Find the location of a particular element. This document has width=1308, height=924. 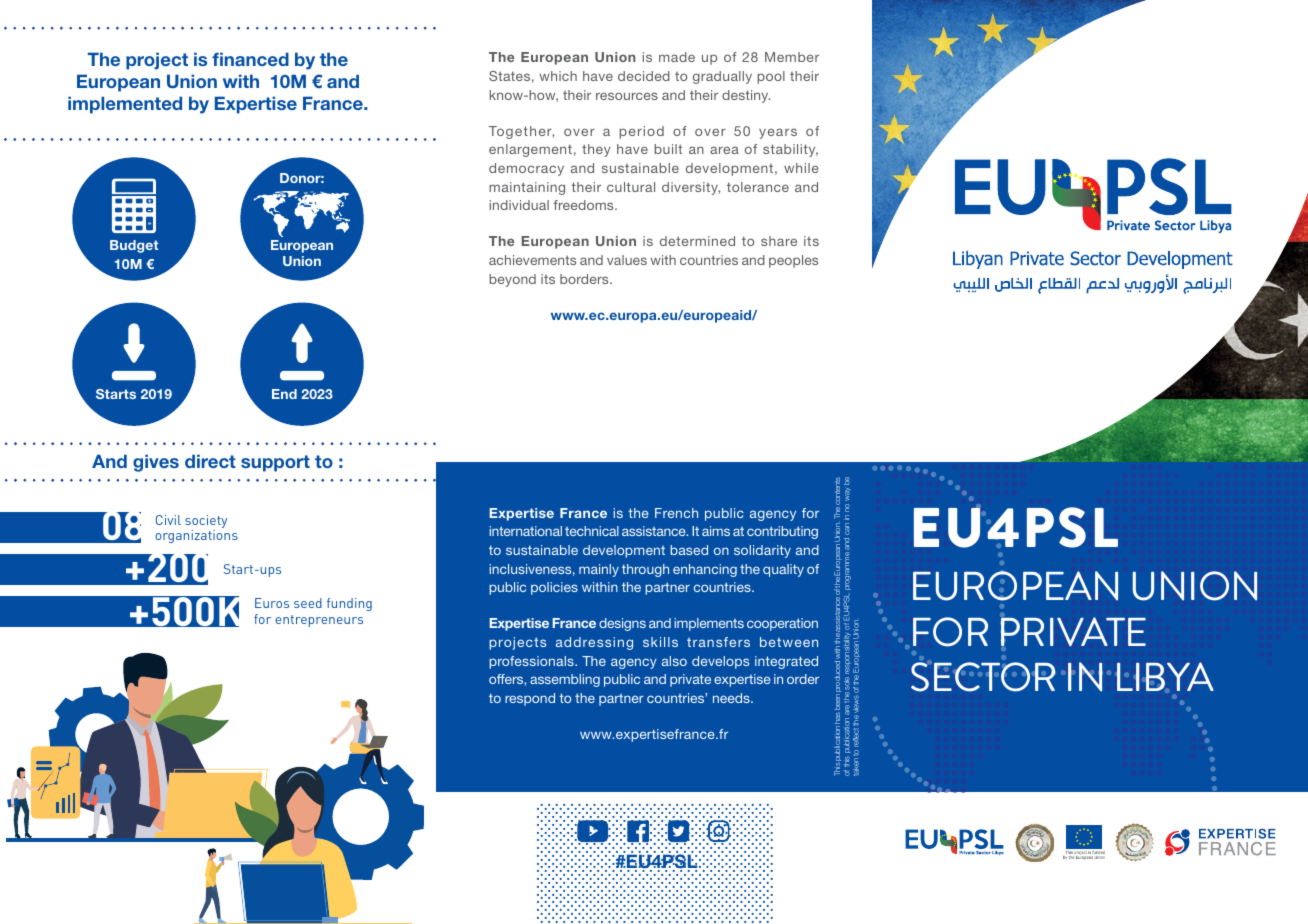

financed is located at coordinates (250, 59).
